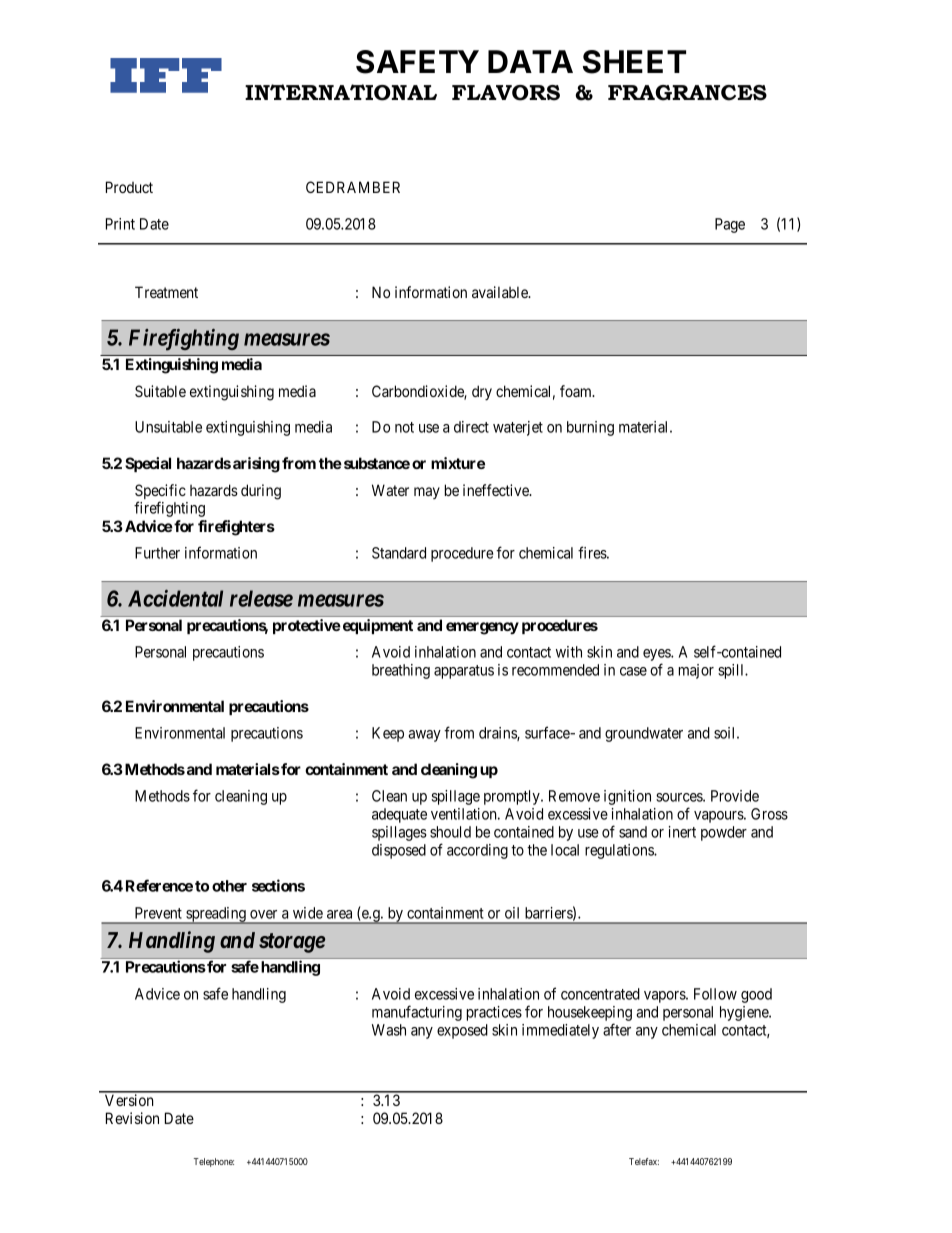 This page has width=952, height=1233. Describe the element at coordinates (590, 428) in the page. I see `burning` at that location.
